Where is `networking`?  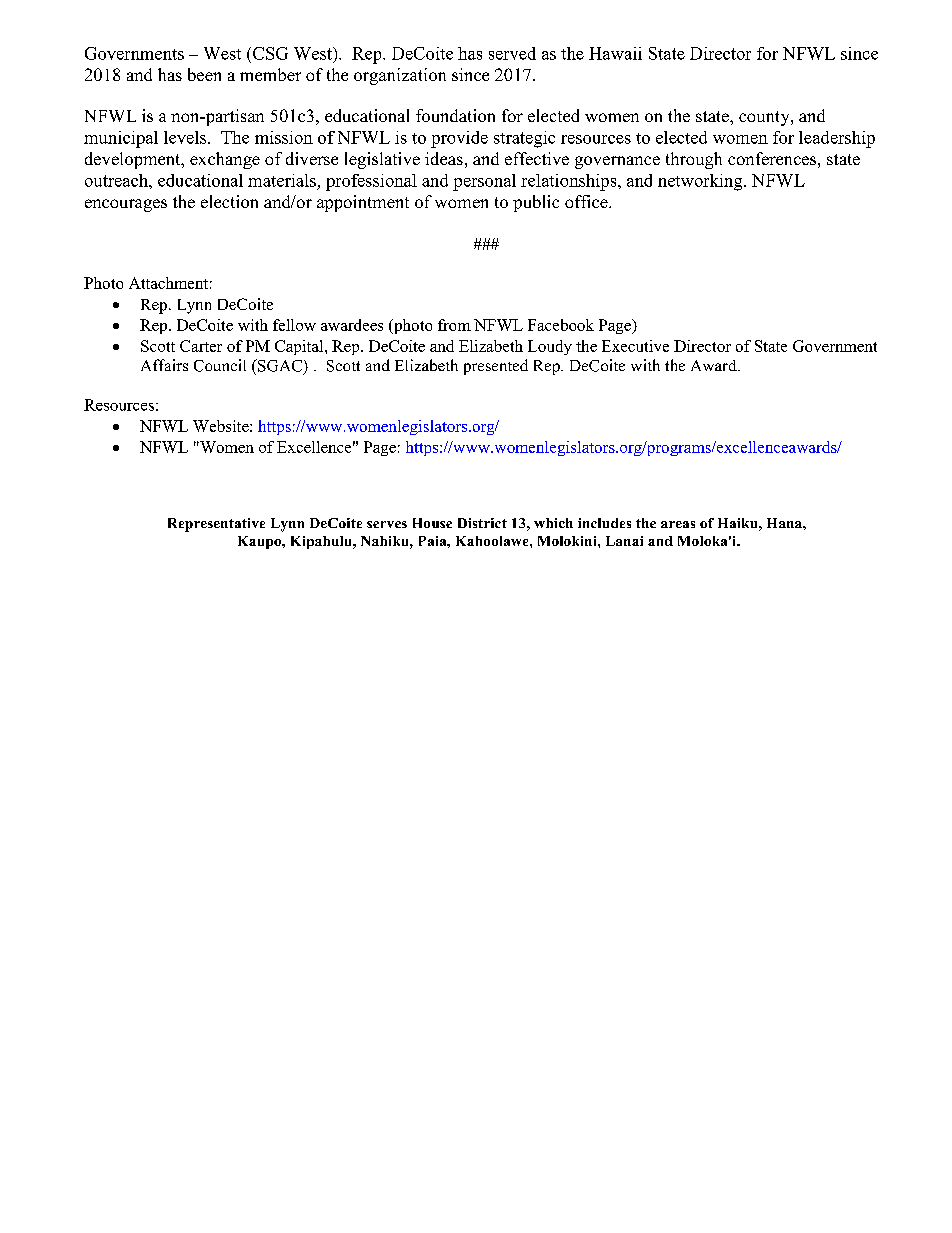 networking is located at coordinates (701, 182).
